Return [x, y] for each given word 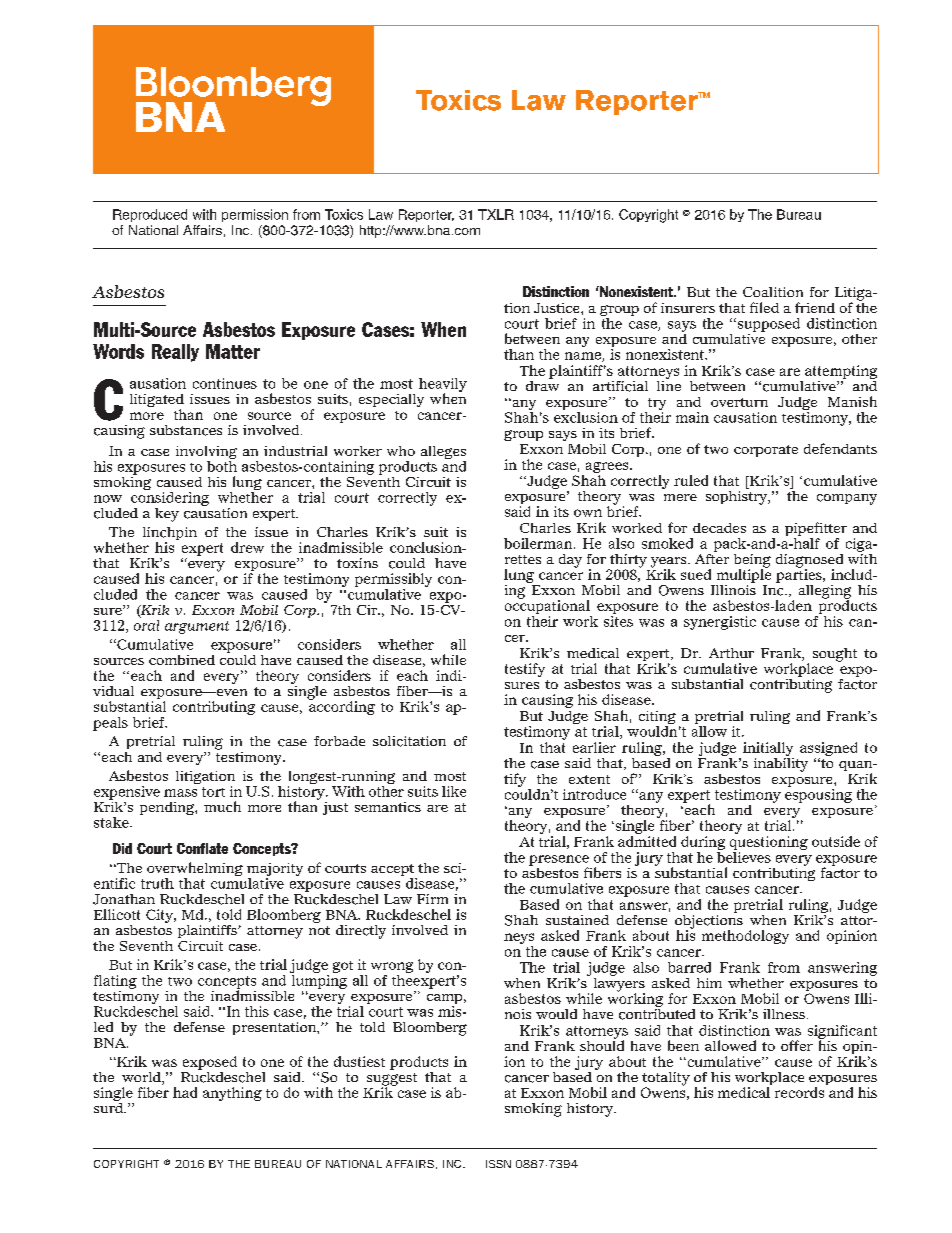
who [401, 451]
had [185, 1092]
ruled [691, 480]
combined [182, 660]
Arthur [731, 653]
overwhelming [195, 870]
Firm [432, 899]
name [584, 357]
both [222, 465]
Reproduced [150, 215]
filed [764, 307]
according [342, 707]
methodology [745, 937]
